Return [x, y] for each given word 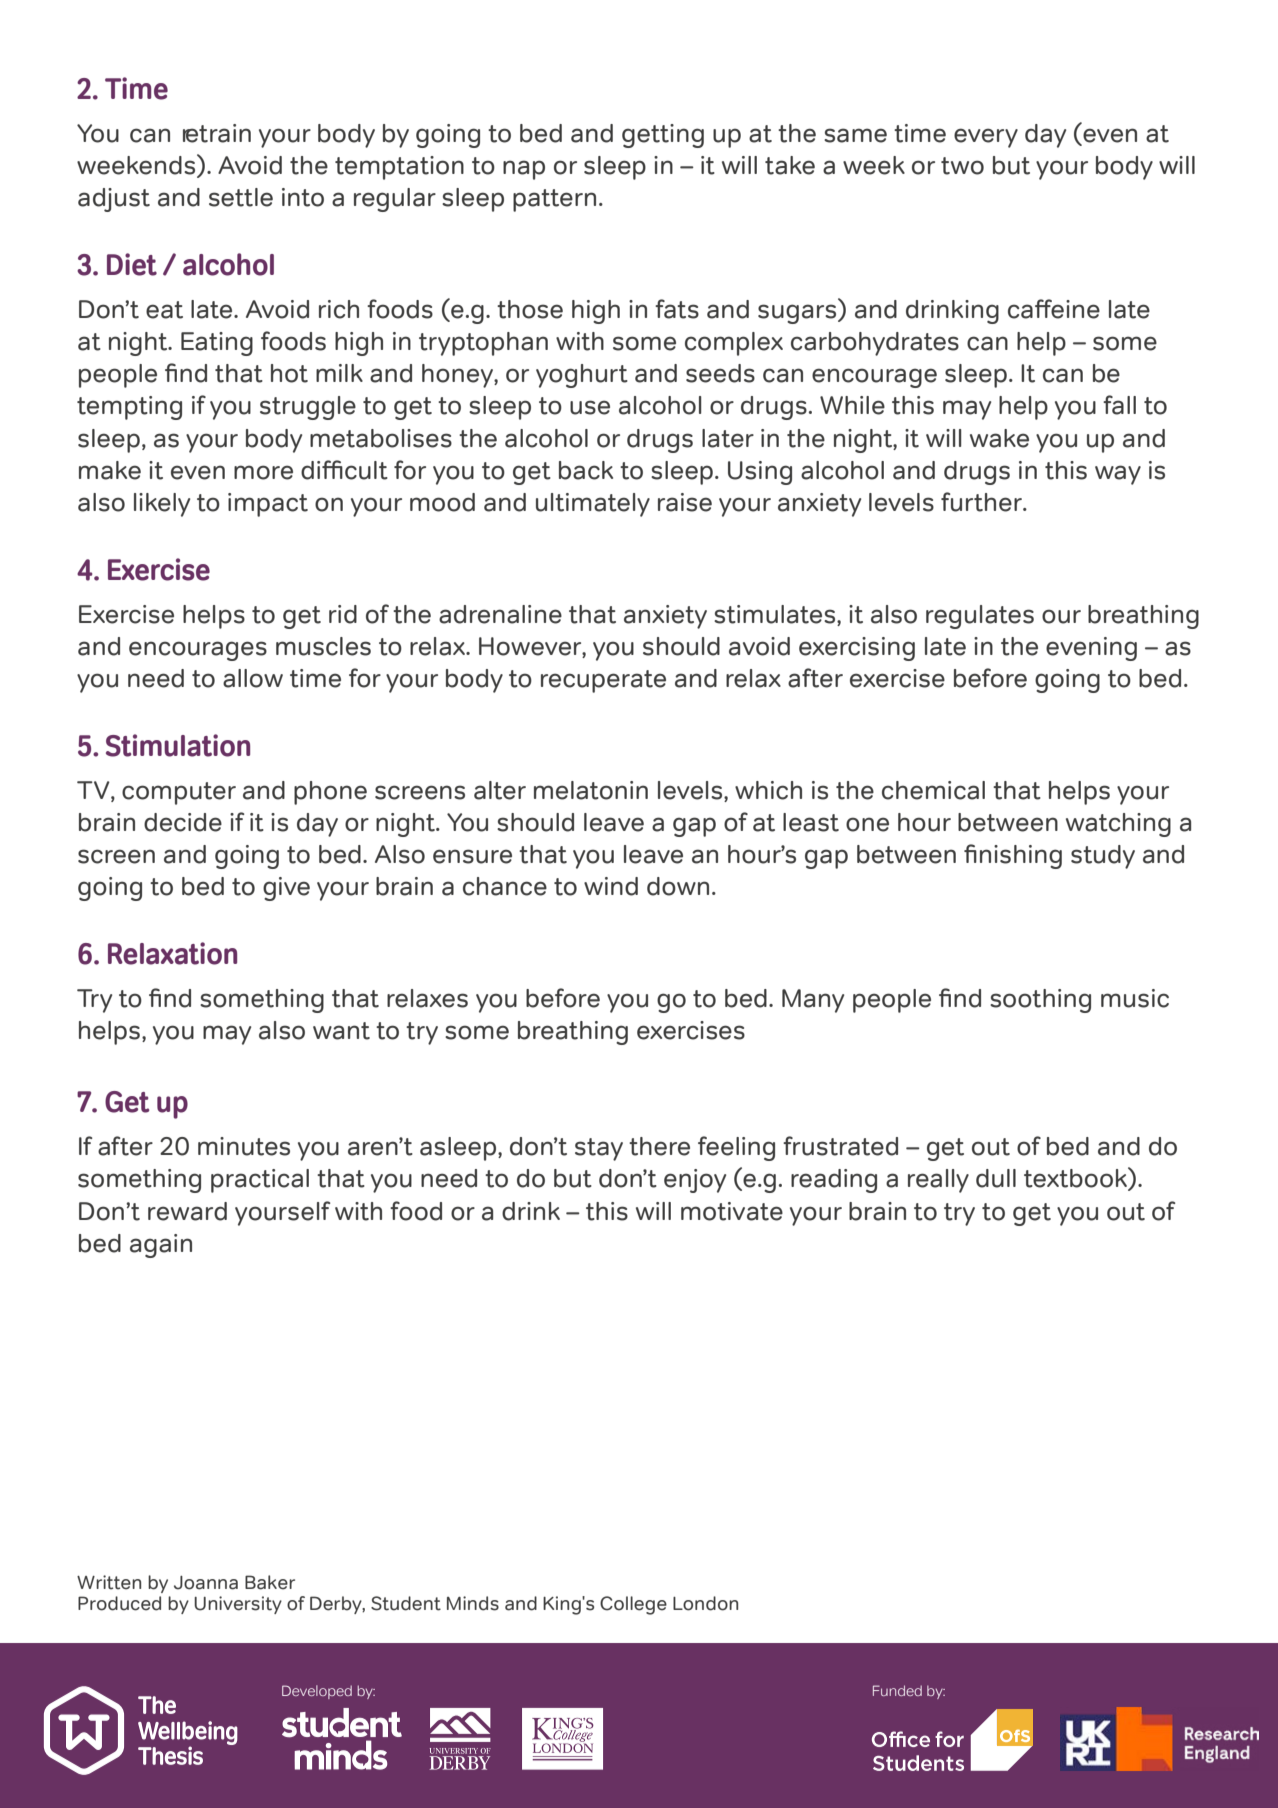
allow [253, 678]
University [238, 1605]
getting [663, 136]
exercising [857, 649]
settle [241, 197]
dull [996, 1178]
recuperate [603, 681]
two [962, 166]
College [633, 1605]
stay [599, 1149]
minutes [244, 1146]
